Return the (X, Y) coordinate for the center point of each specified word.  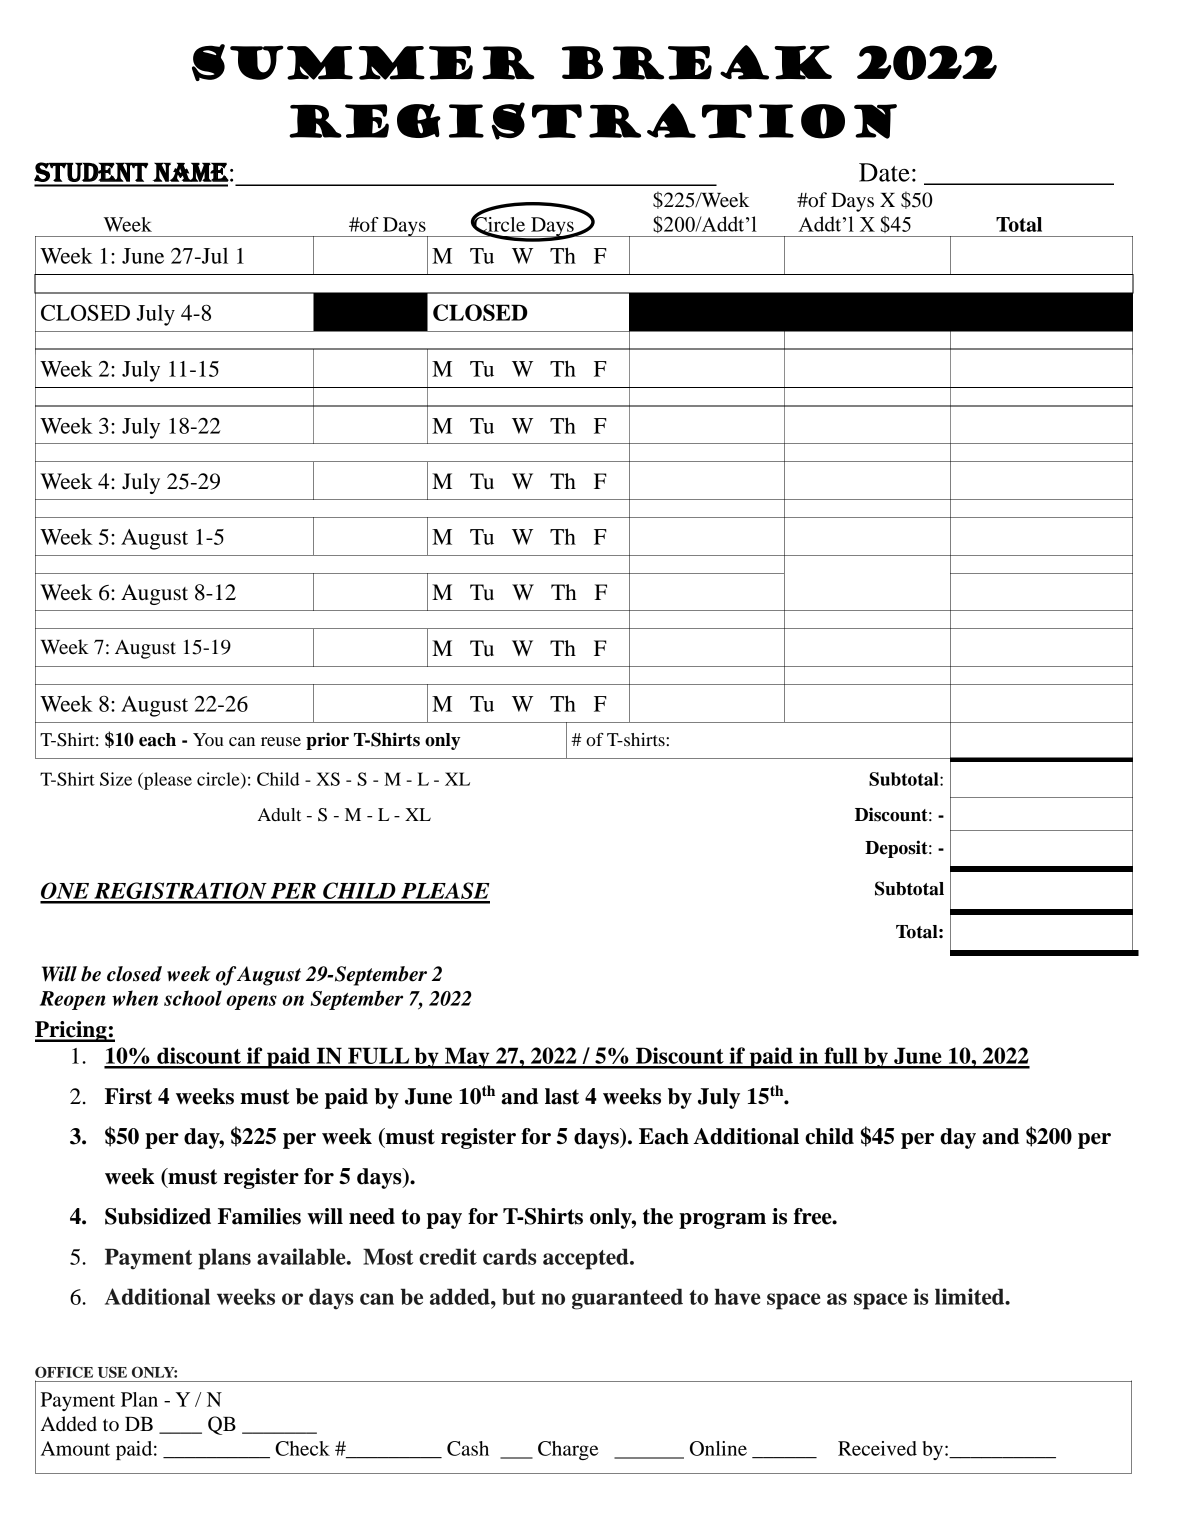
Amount (75, 1448)
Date (884, 172)
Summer (363, 62)
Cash (468, 1448)
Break (697, 62)
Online (718, 1448)
